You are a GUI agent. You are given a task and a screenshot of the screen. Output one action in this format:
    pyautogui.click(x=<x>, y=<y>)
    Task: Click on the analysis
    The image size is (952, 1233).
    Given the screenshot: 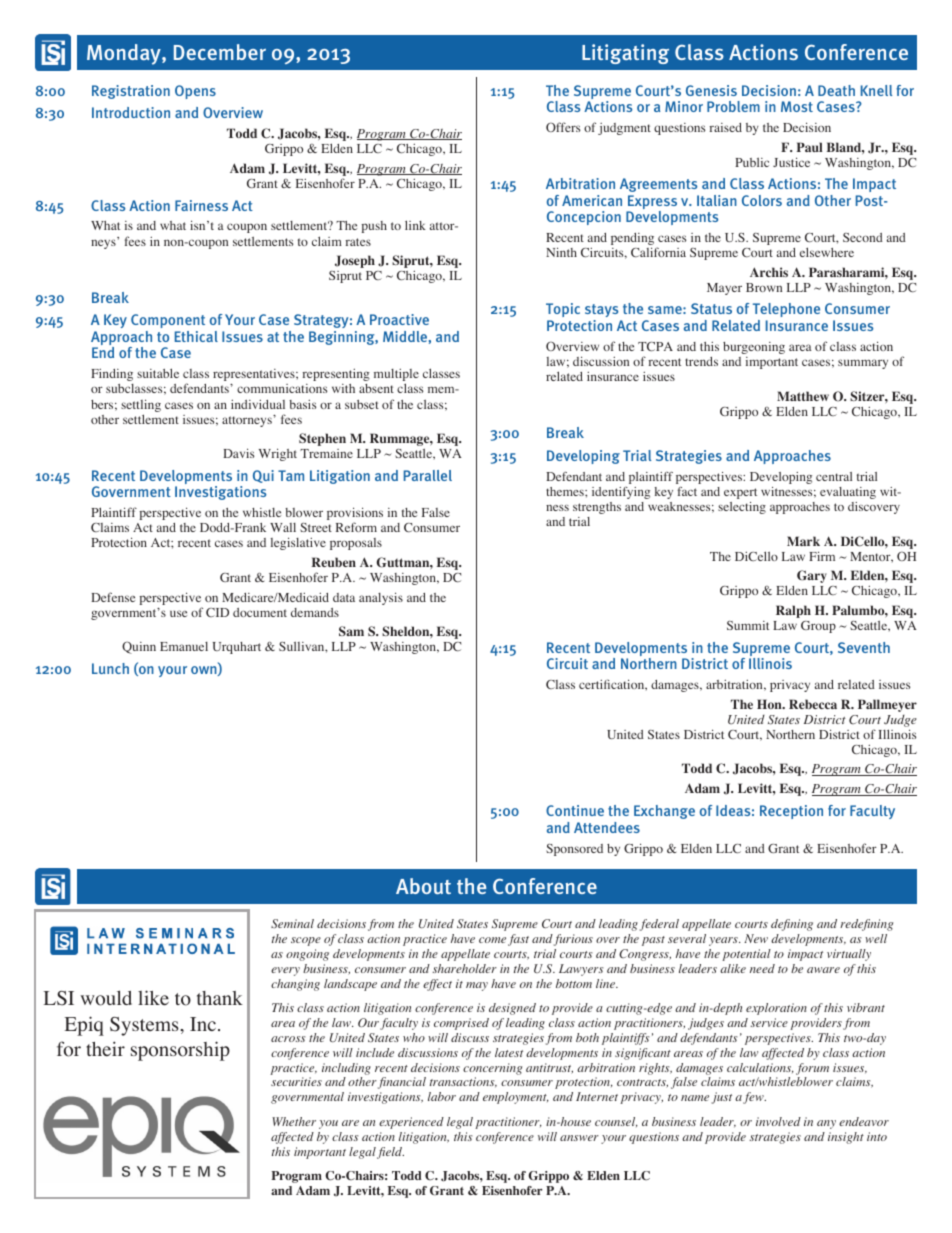 What is the action you would take?
    pyautogui.click(x=381, y=598)
